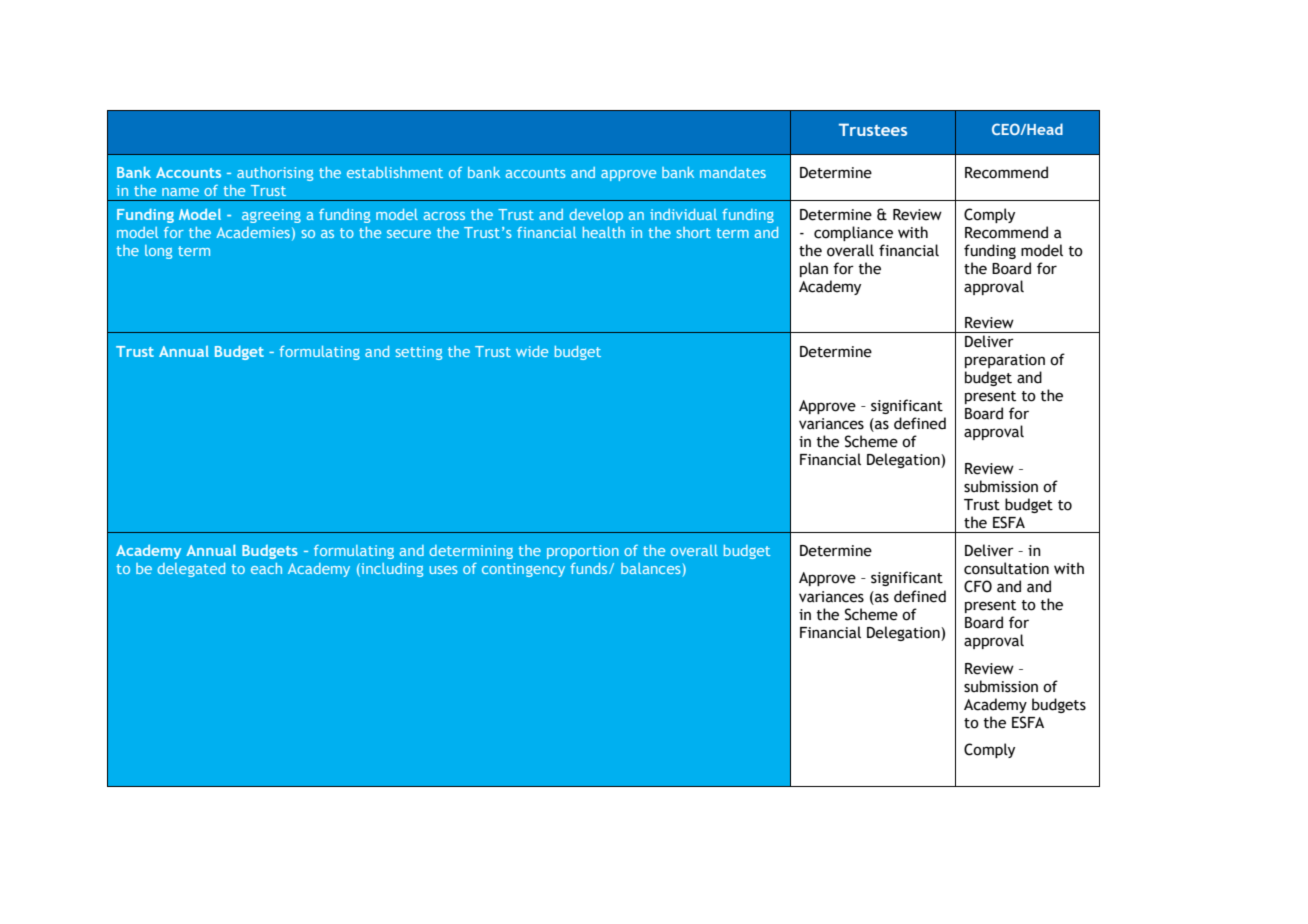 The width and height of the screenshot is (1308, 924). I want to click on mandates, so click(733, 172).
